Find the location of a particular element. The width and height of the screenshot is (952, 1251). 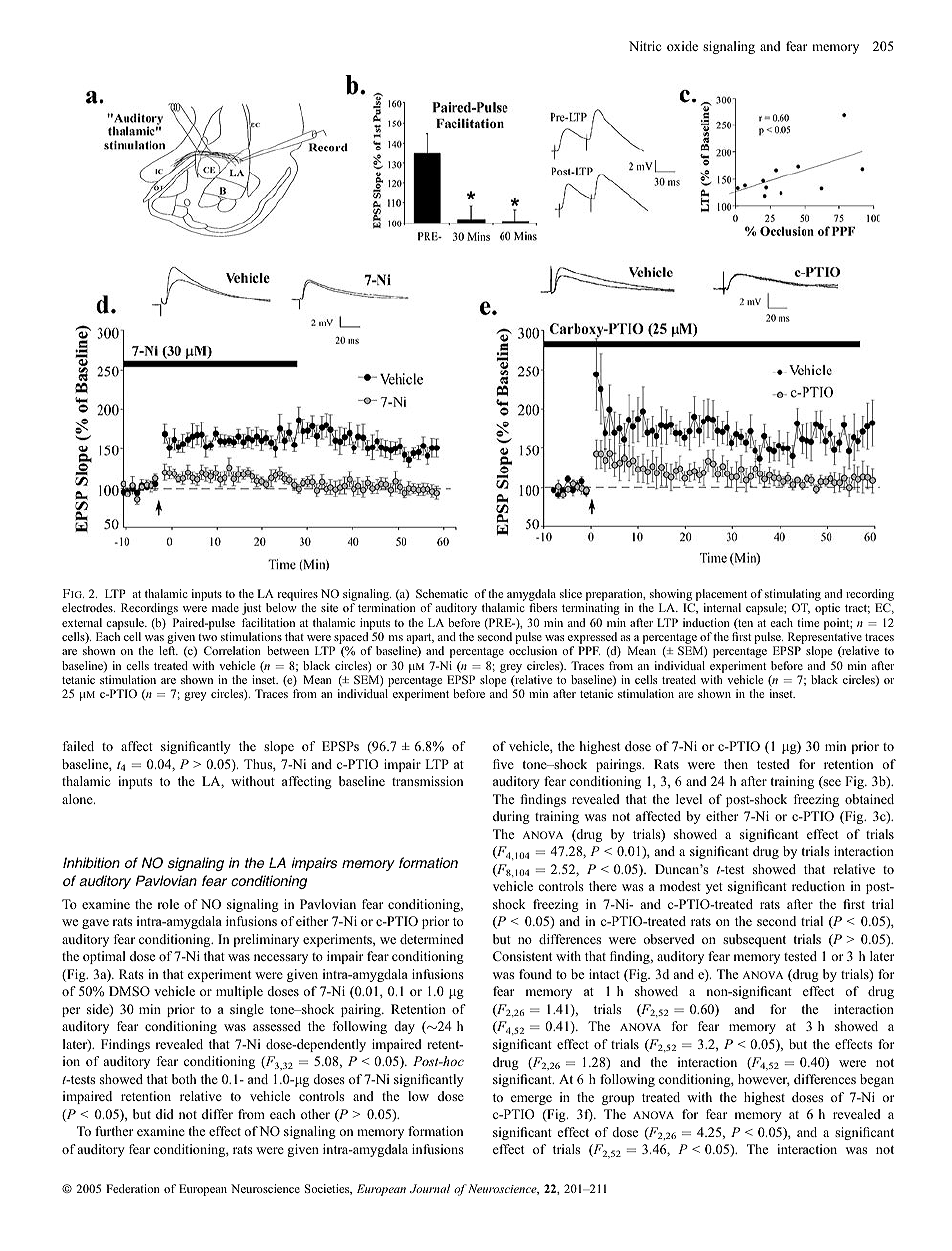

then is located at coordinates (736, 764).
